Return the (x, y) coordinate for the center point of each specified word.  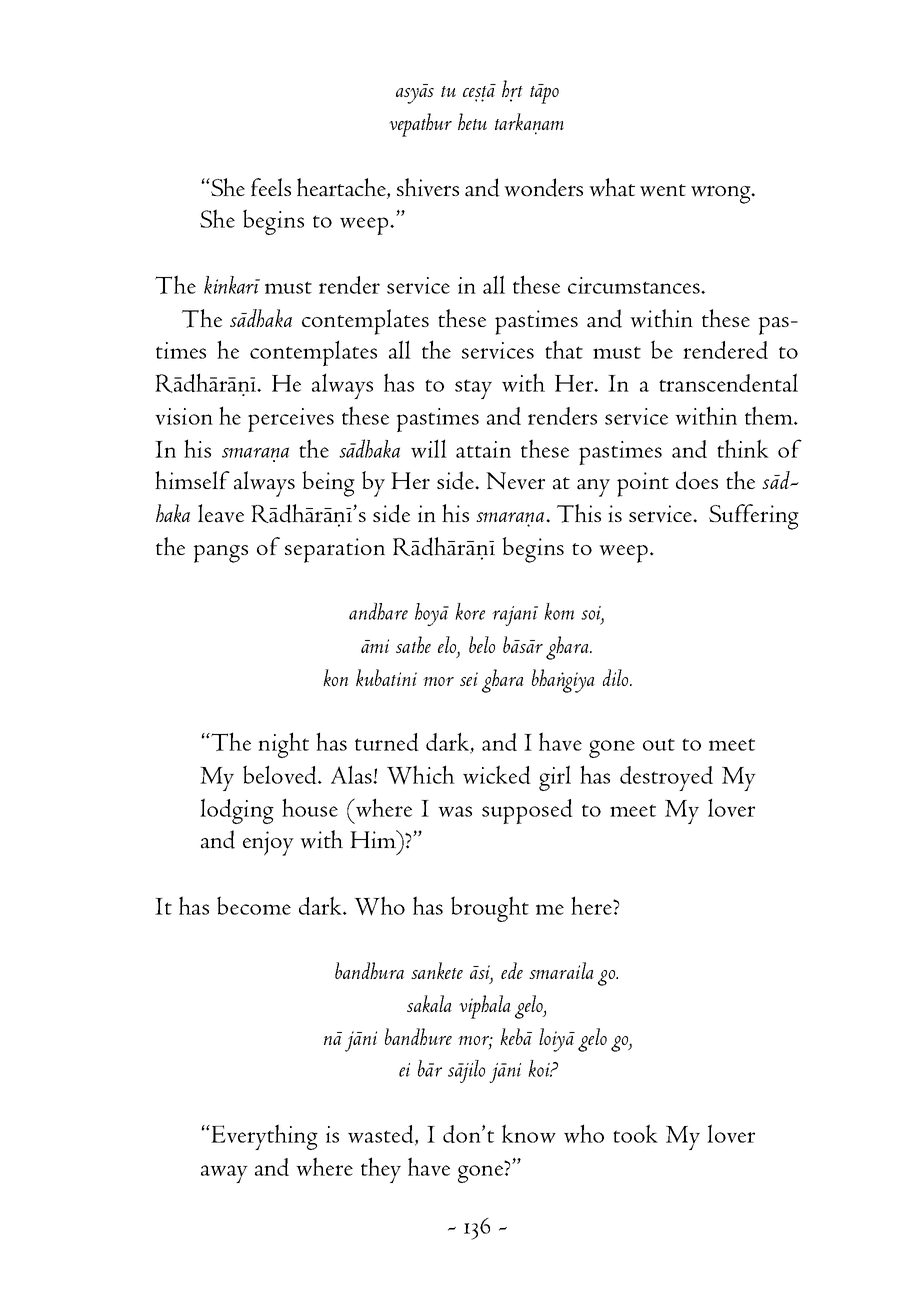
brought (490, 909)
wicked (497, 774)
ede (512, 970)
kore (470, 611)
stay (473, 389)
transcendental (728, 382)
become (254, 905)
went (663, 190)
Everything (263, 1137)
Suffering (754, 517)
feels (271, 187)
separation (335, 550)
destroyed (666, 778)
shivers (428, 187)
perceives (291, 420)
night (283, 745)
